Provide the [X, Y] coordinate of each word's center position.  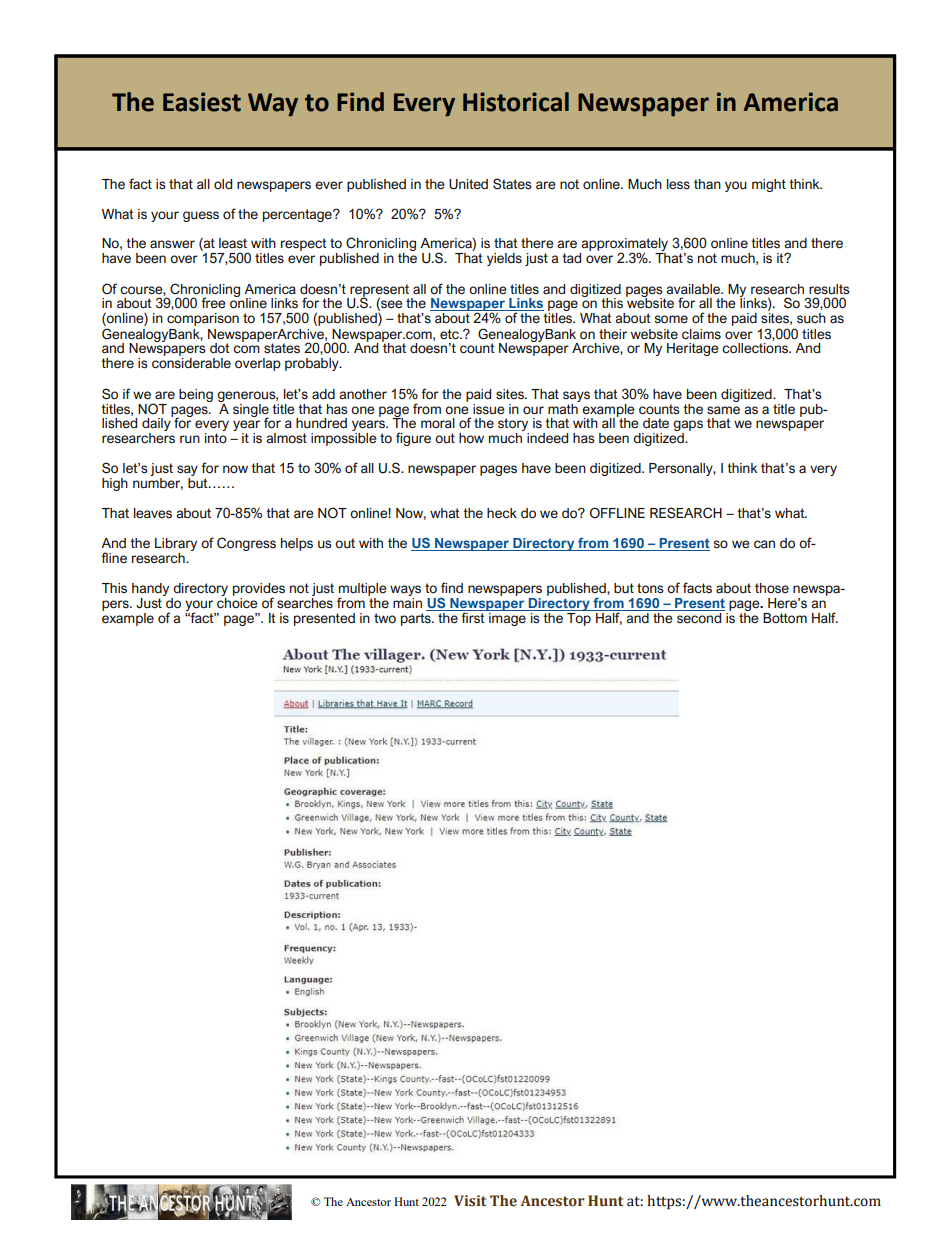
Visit [470, 1201]
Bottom [785, 618]
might [769, 185]
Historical [516, 102]
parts [417, 619]
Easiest [202, 102]
